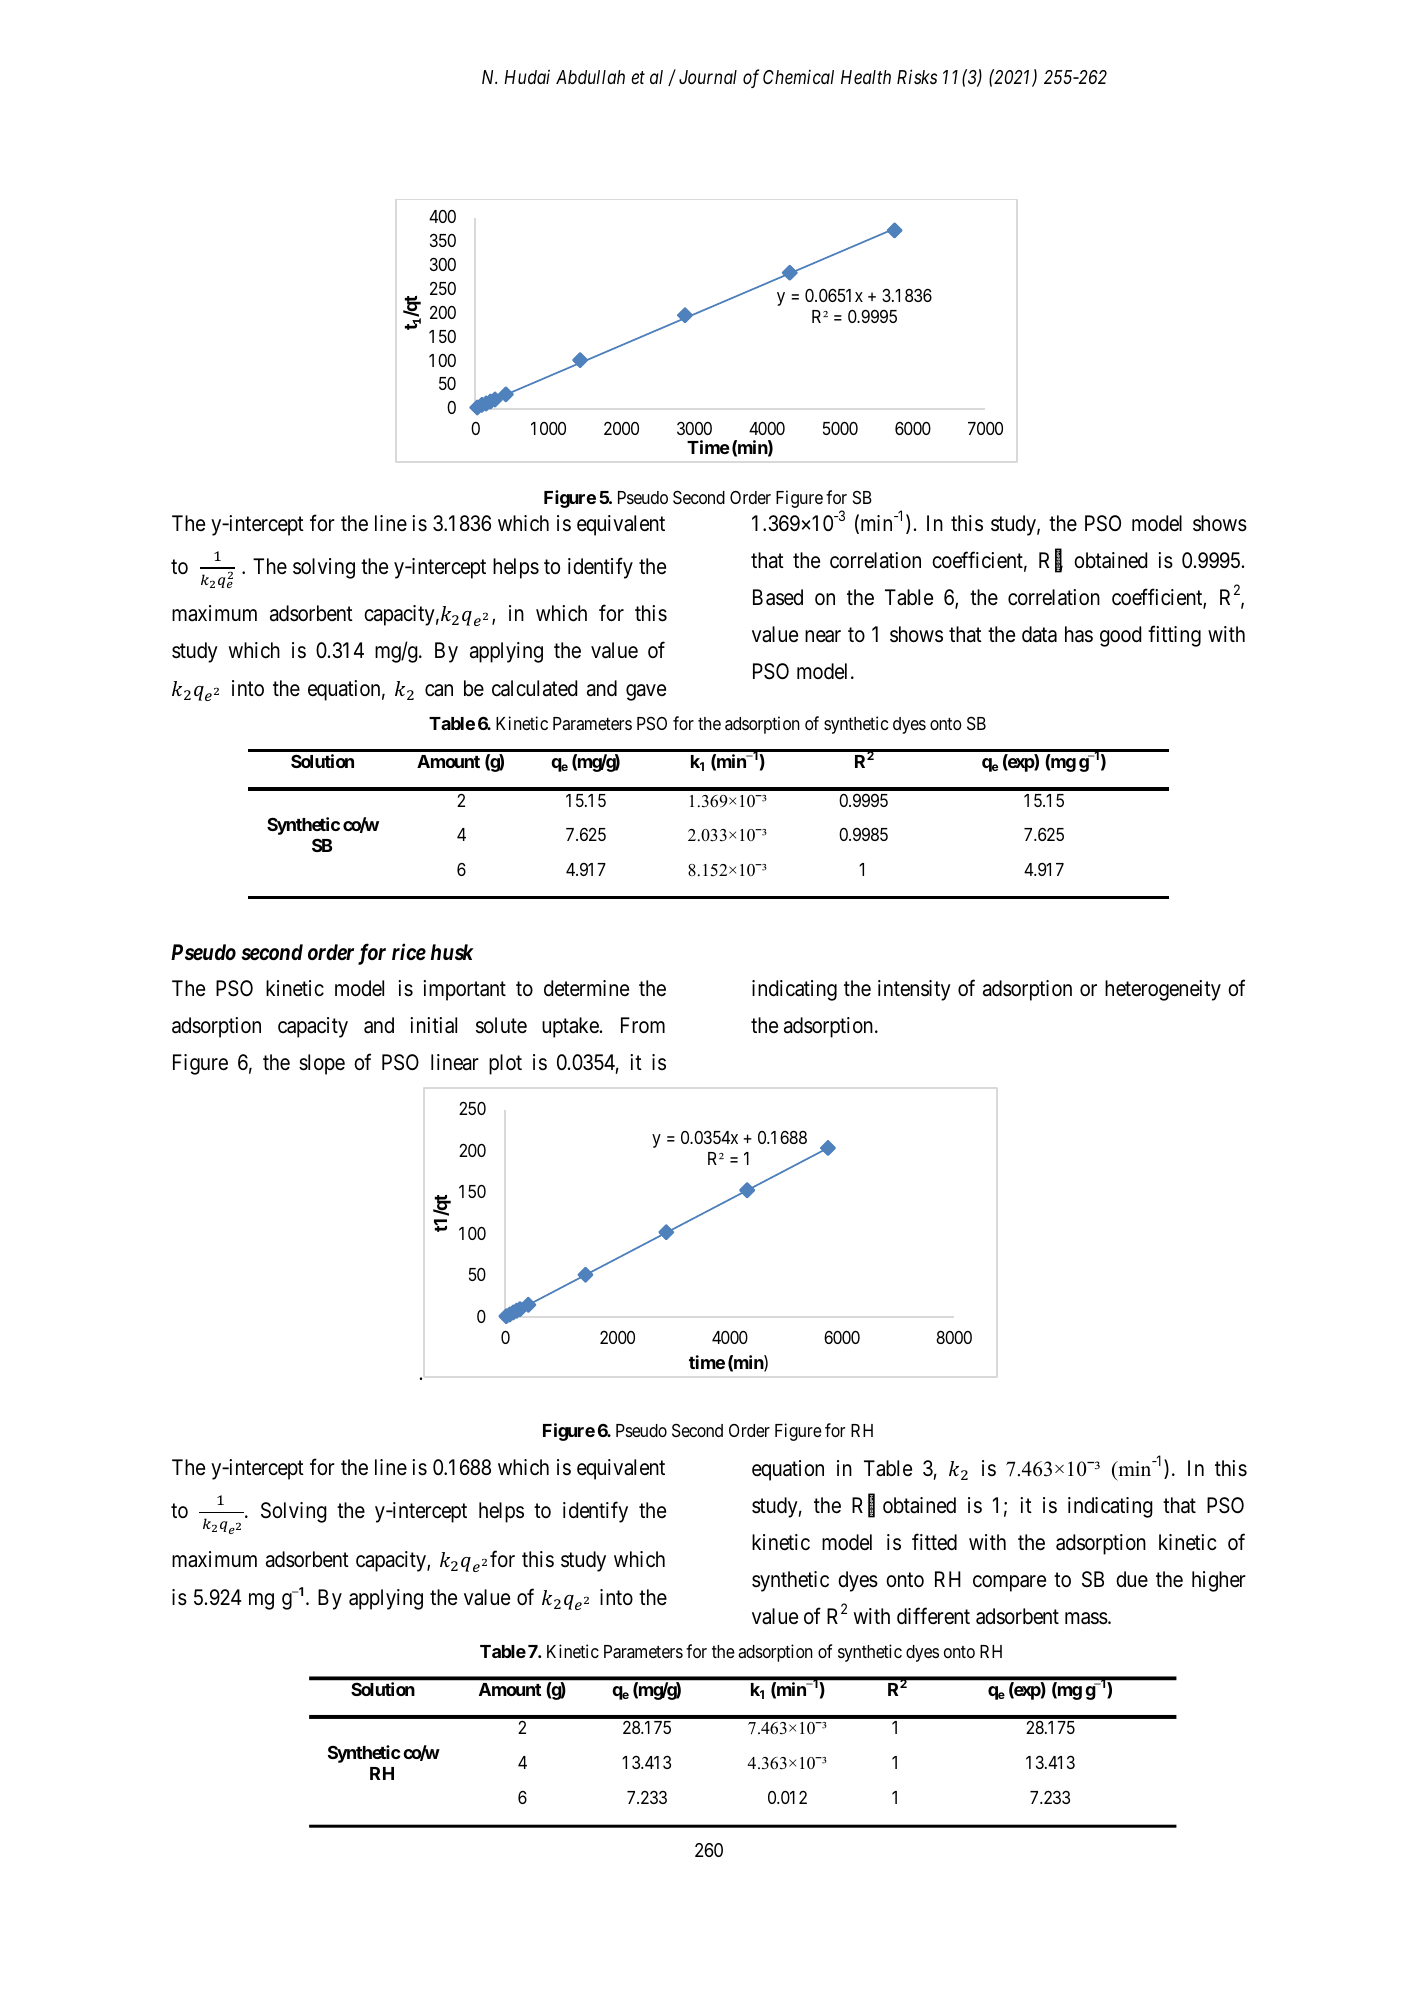 Image resolution: width=1417 pixels, height=2004 pixels. Describe the element at coordinates (933, 1616) in the page. I see `different` at that location.
